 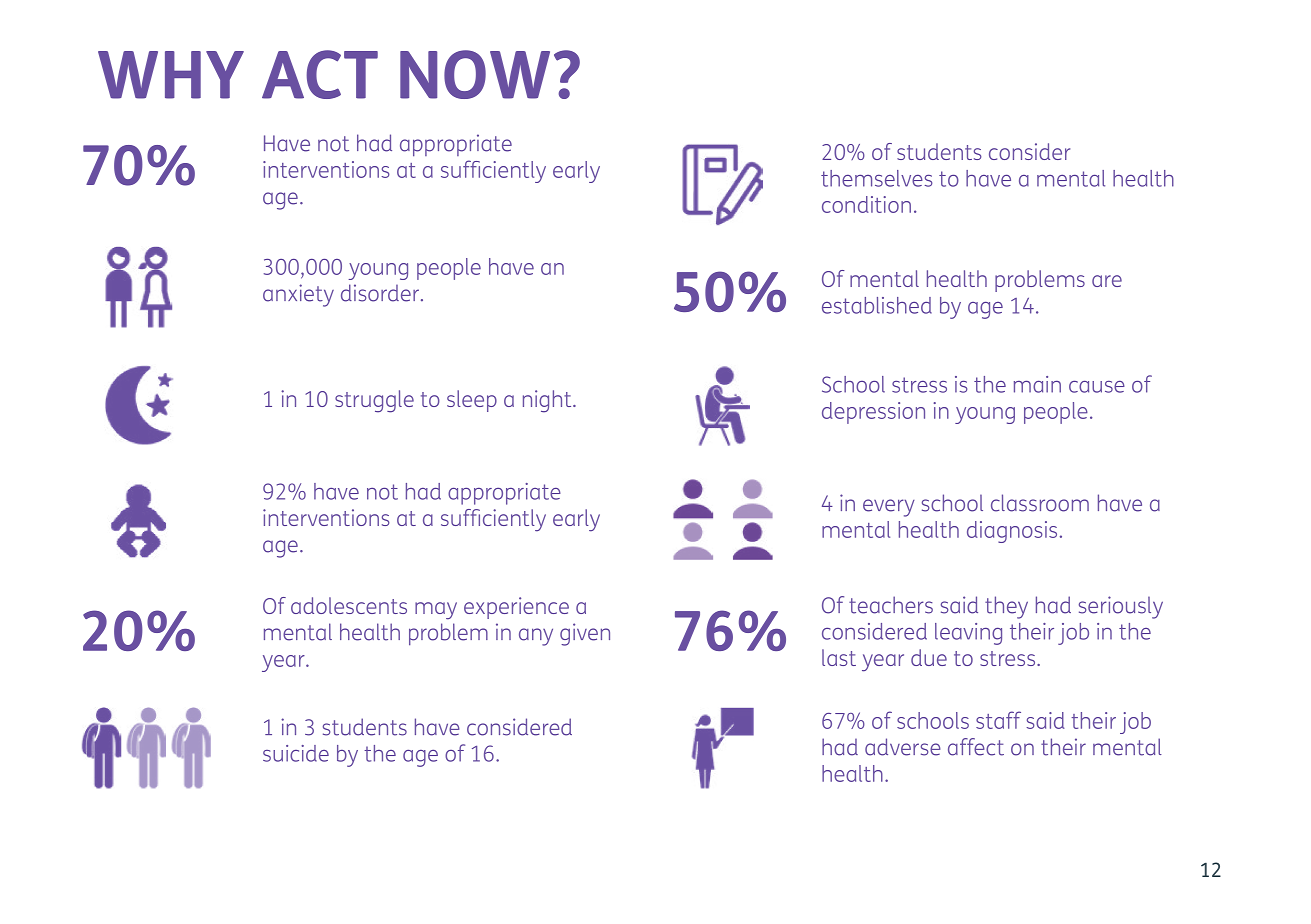 I want to click on adverse, so click(x=903, y=747).
